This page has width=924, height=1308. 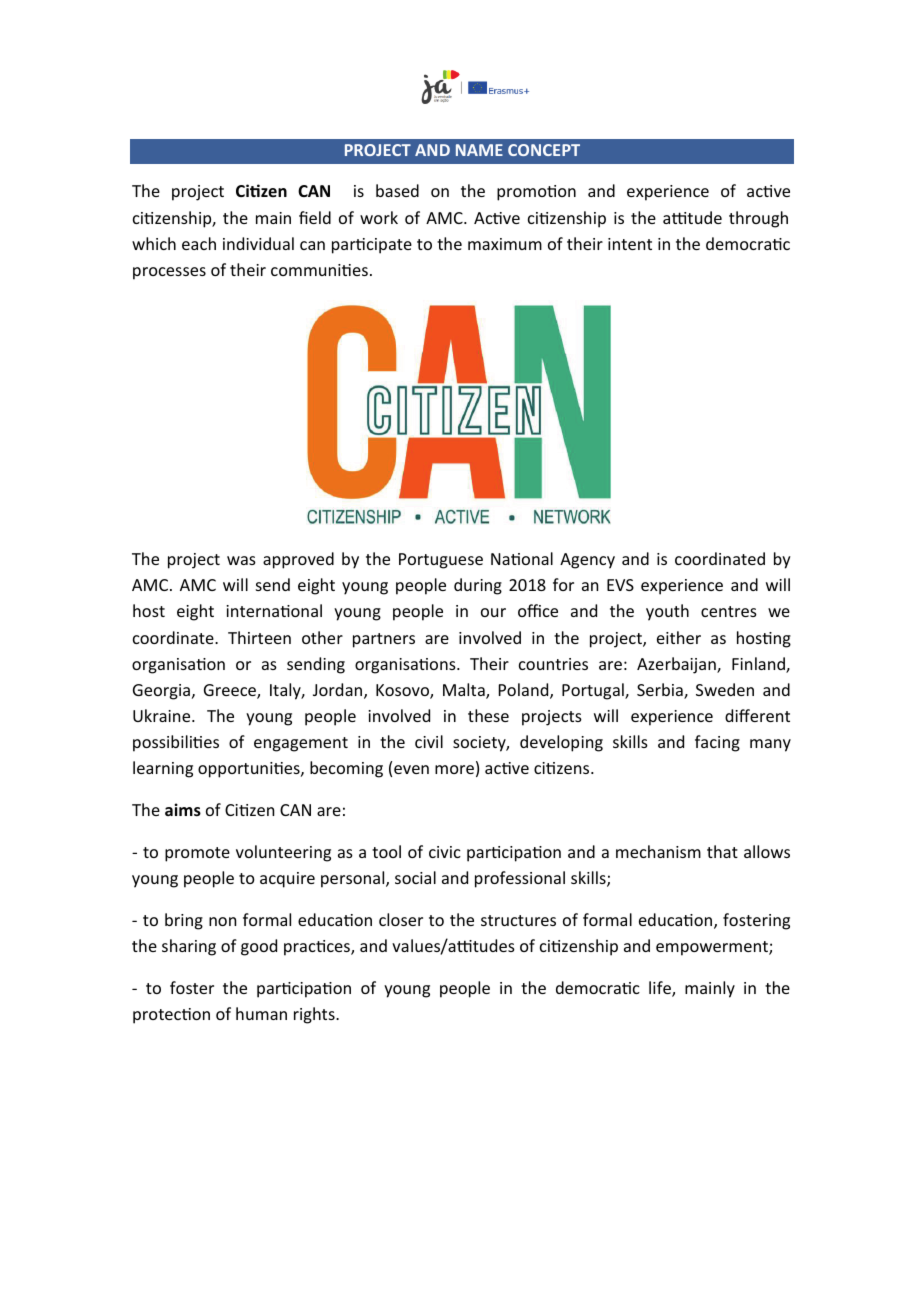 I want to click on facing, so click(x=717, y=743).
